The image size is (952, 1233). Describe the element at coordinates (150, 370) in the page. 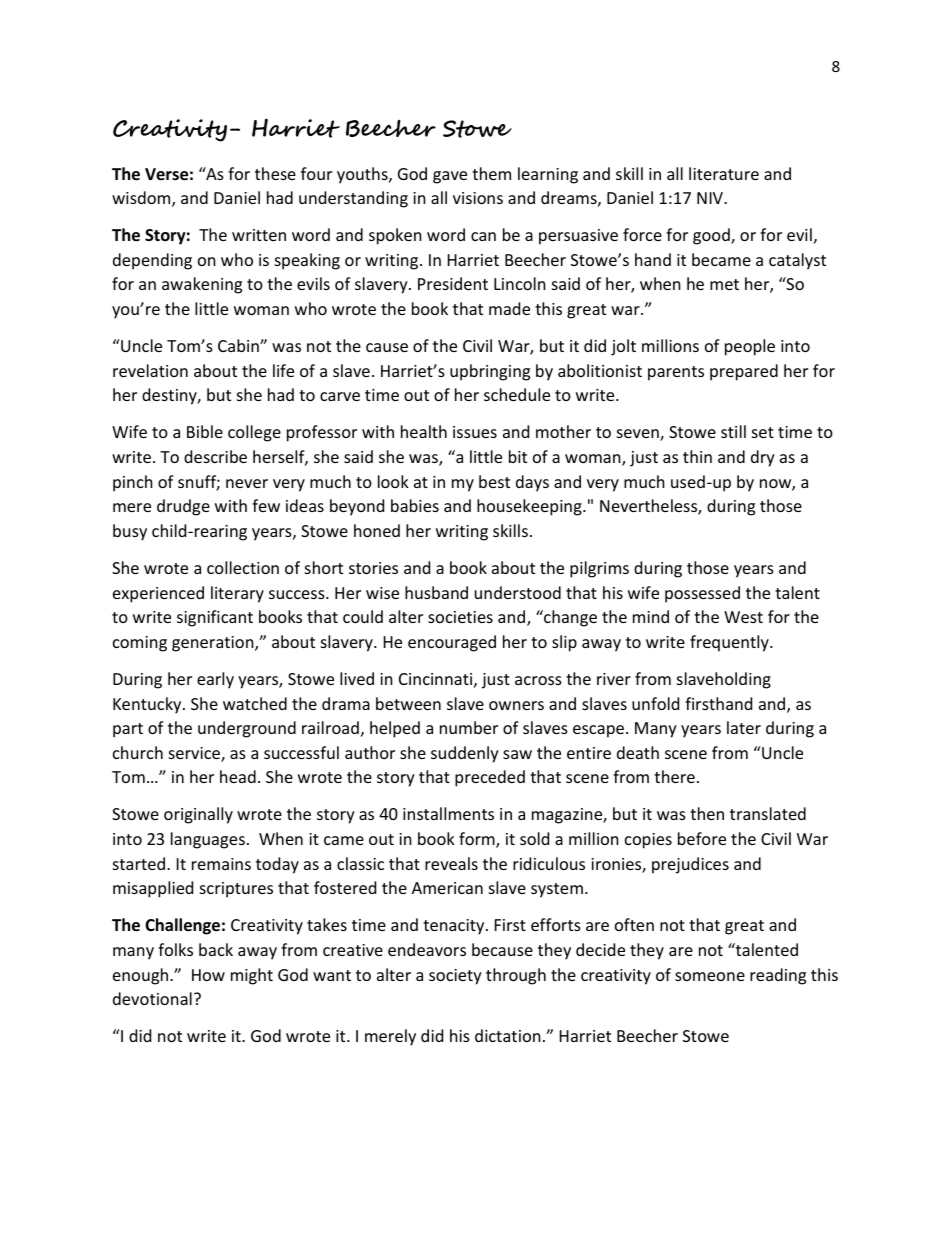

I see `revelation` at that location.
